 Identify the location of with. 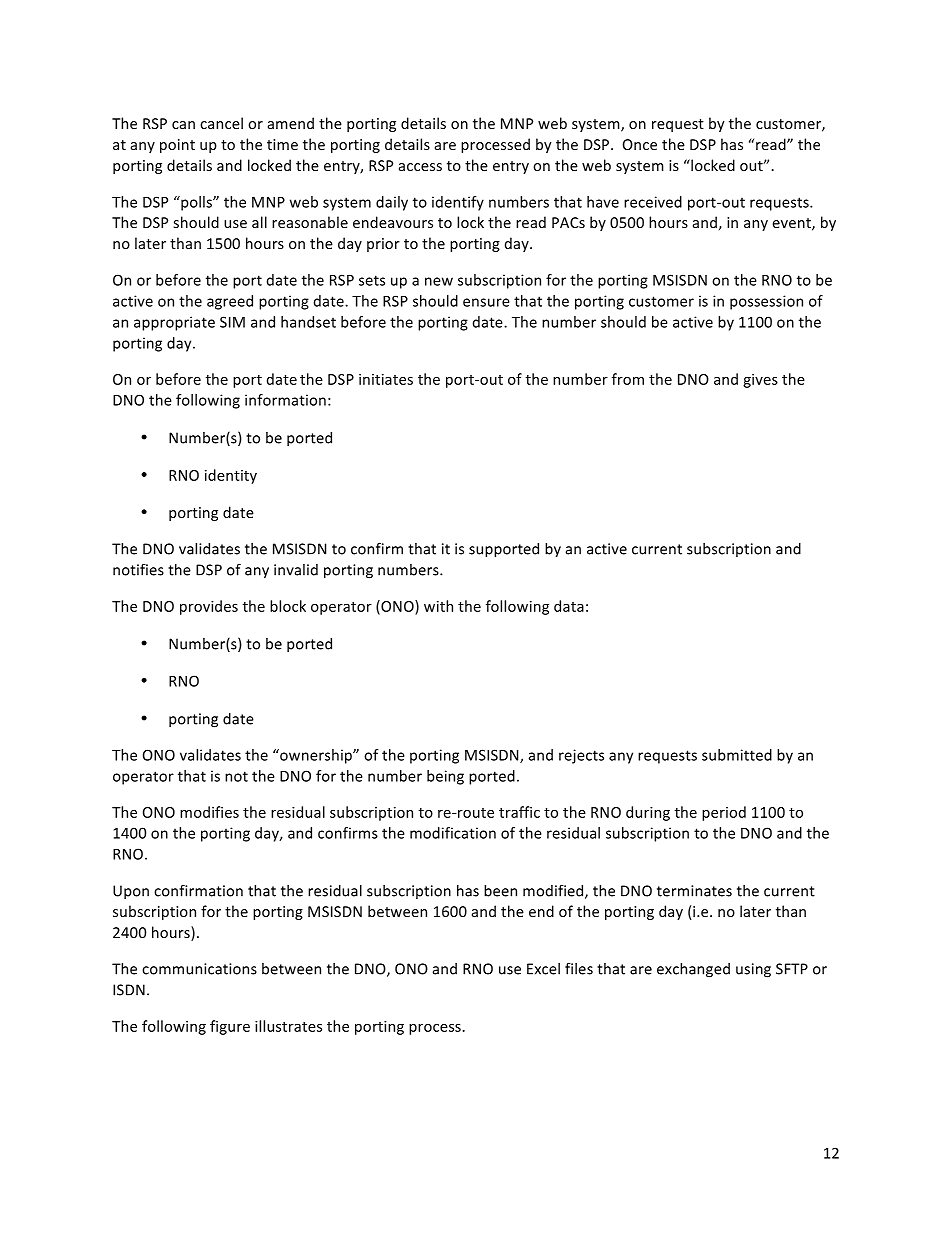
(438, 606).
